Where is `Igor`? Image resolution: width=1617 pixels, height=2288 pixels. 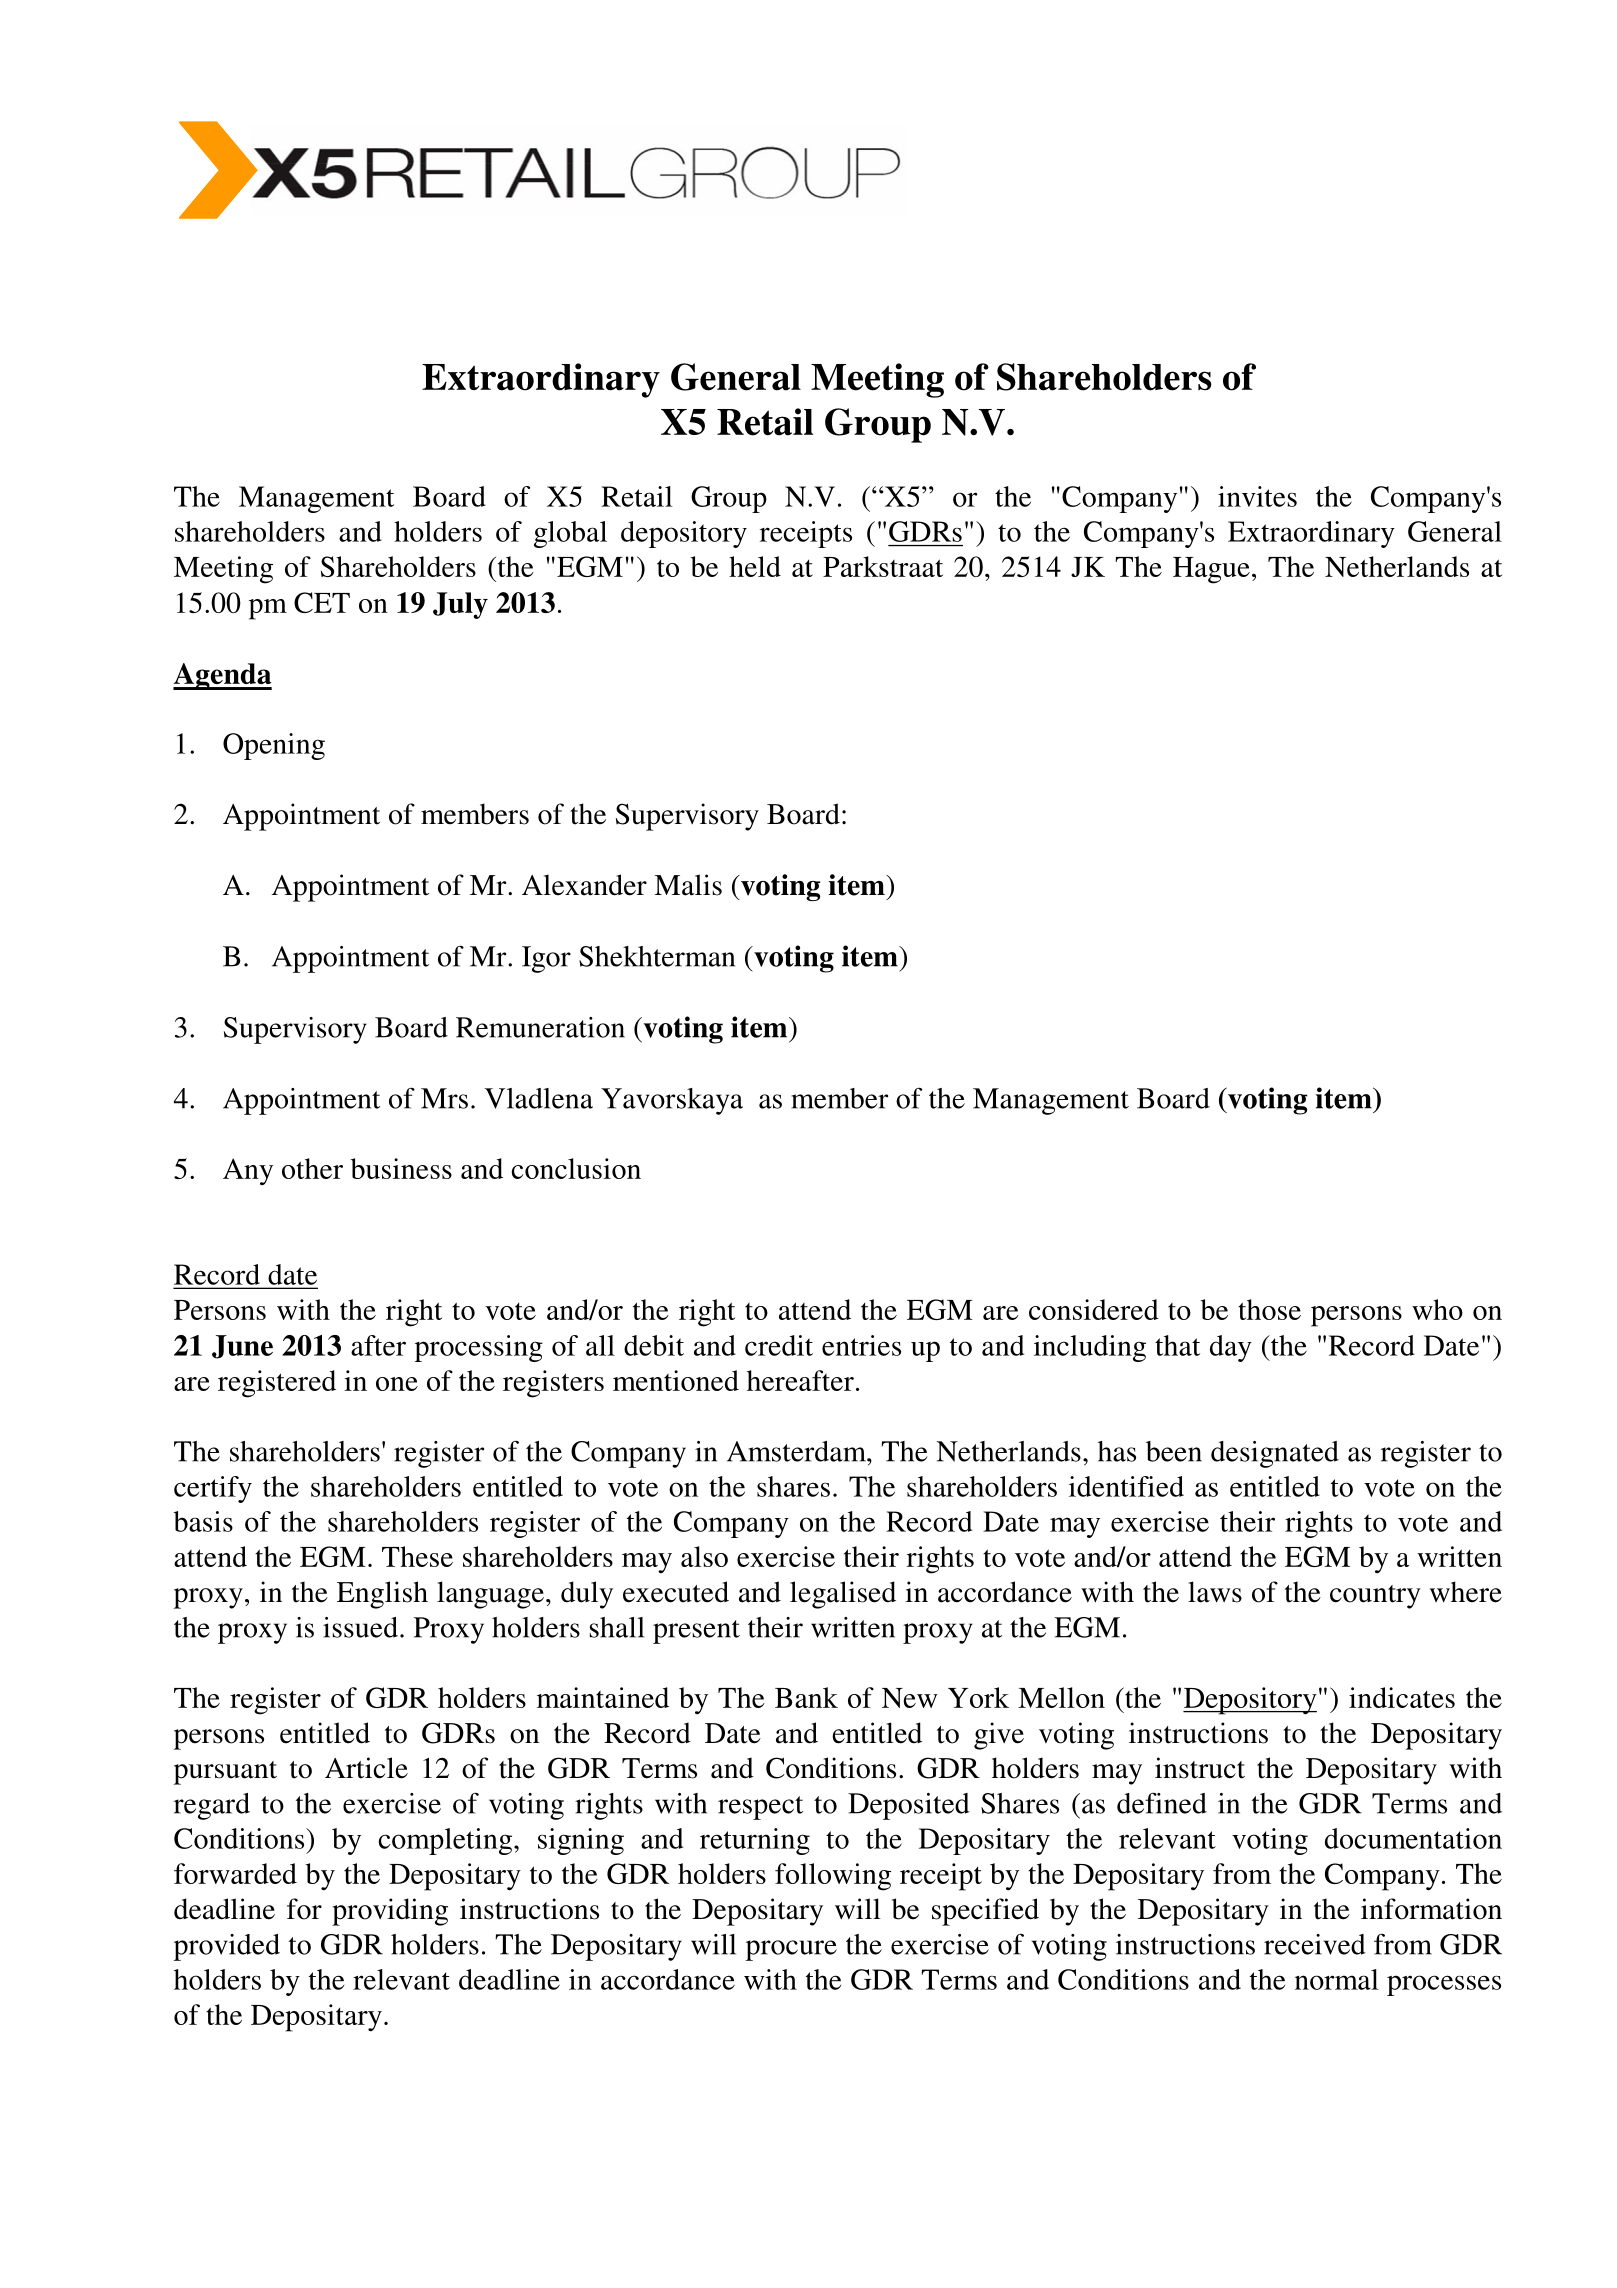 Igor is located at coordinates (546, 959).
